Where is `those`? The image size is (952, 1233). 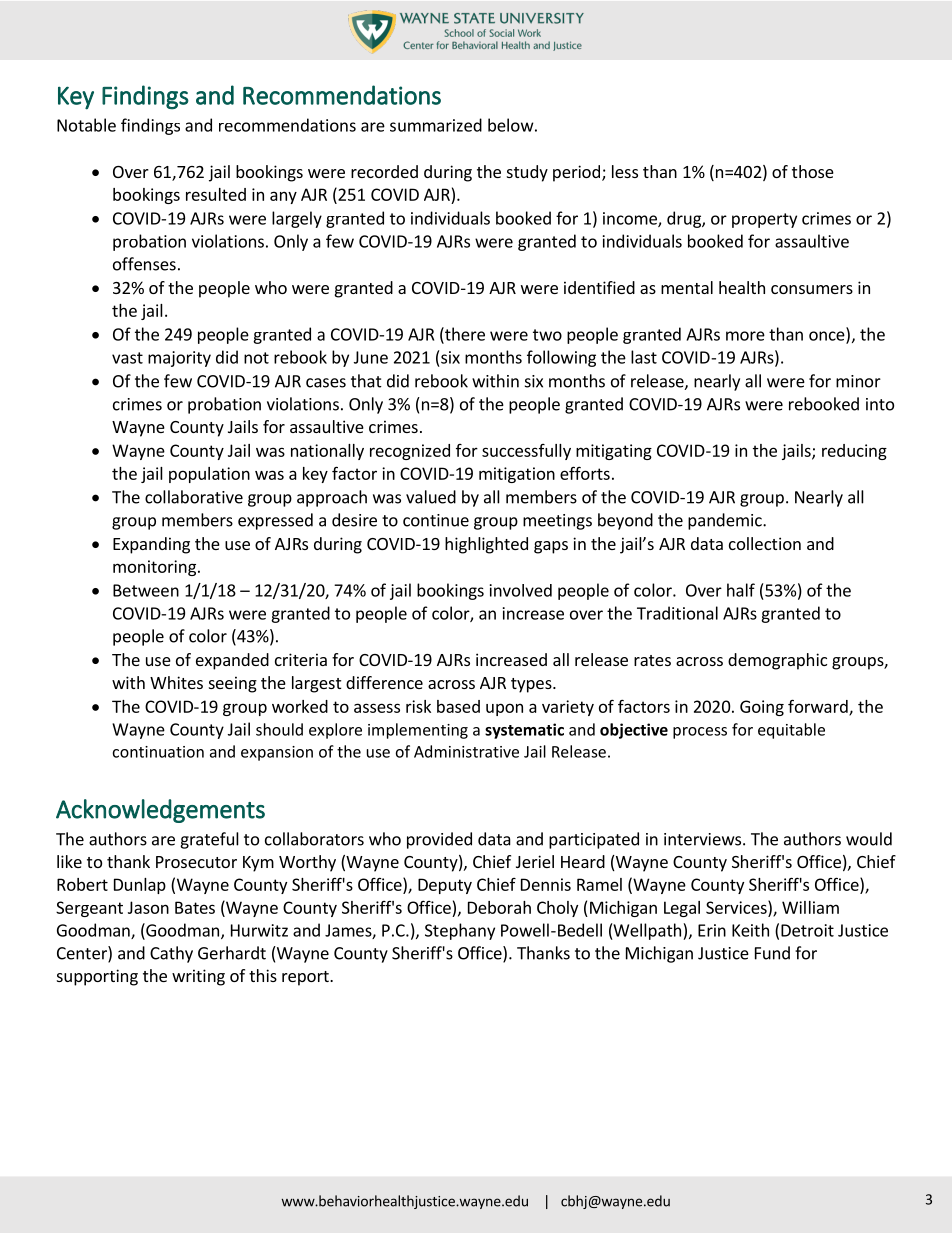
those is located at coordinates (813, 171).
